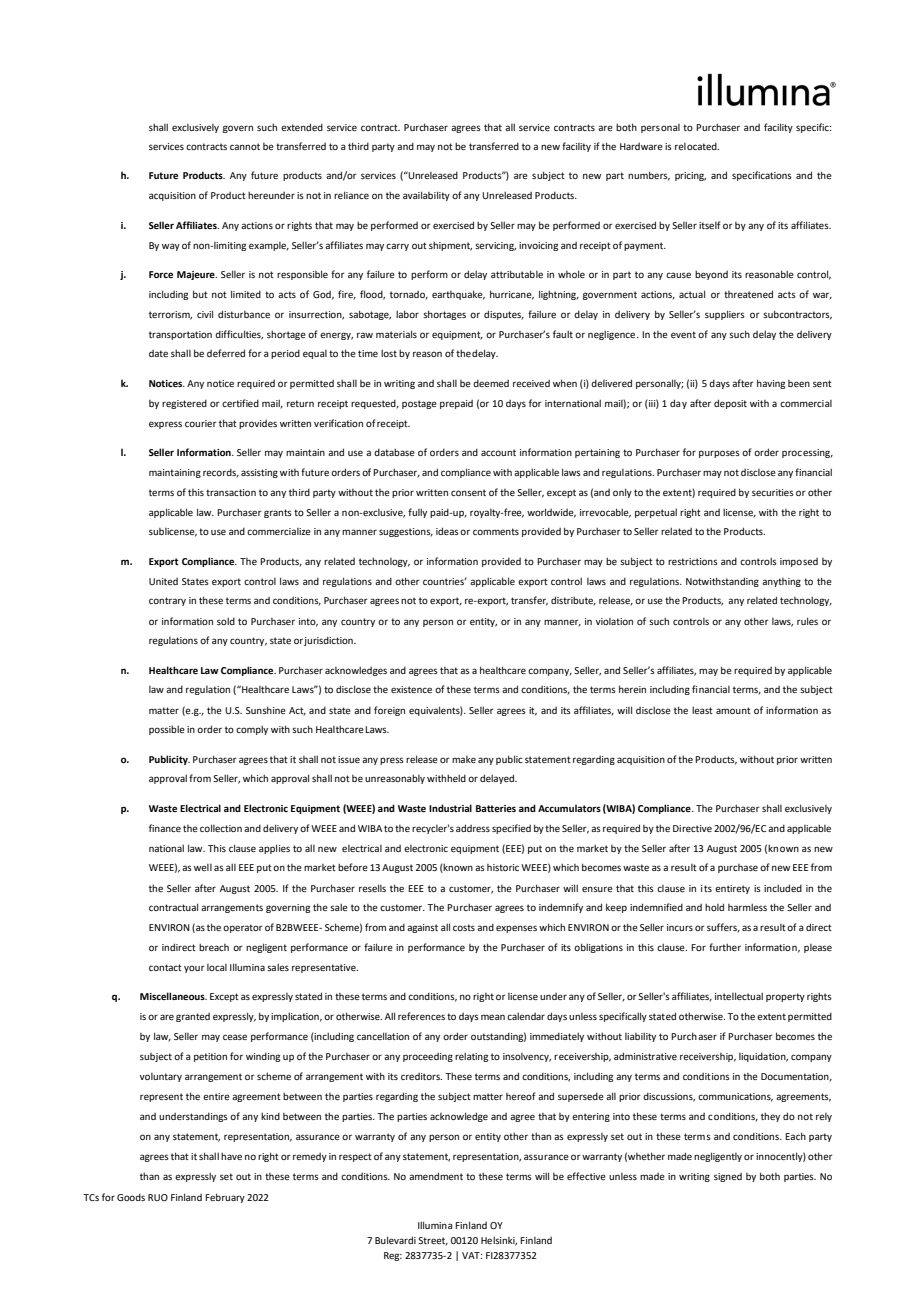 Image resolution: width=924 pixels, height=1308 pixels. I want to click on local, so click(217, 967).
